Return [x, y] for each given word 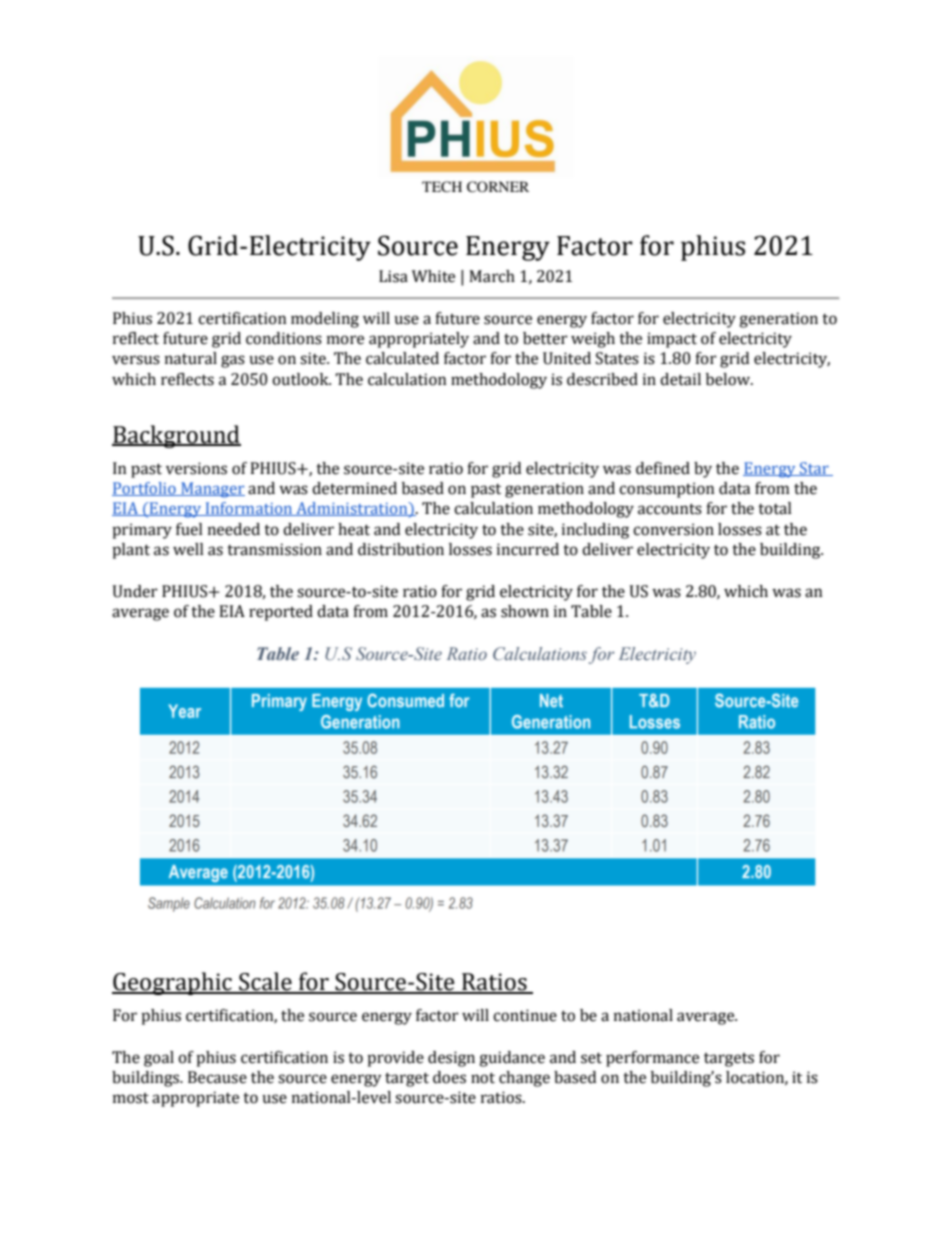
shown [525, 611]
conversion [673, 529]
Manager [212, 490]
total [775, 508]
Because [217, 1077]
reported [281, 613]
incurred [528, 549]
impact [672, 340]
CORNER [498, 187]
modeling [325, 320]
